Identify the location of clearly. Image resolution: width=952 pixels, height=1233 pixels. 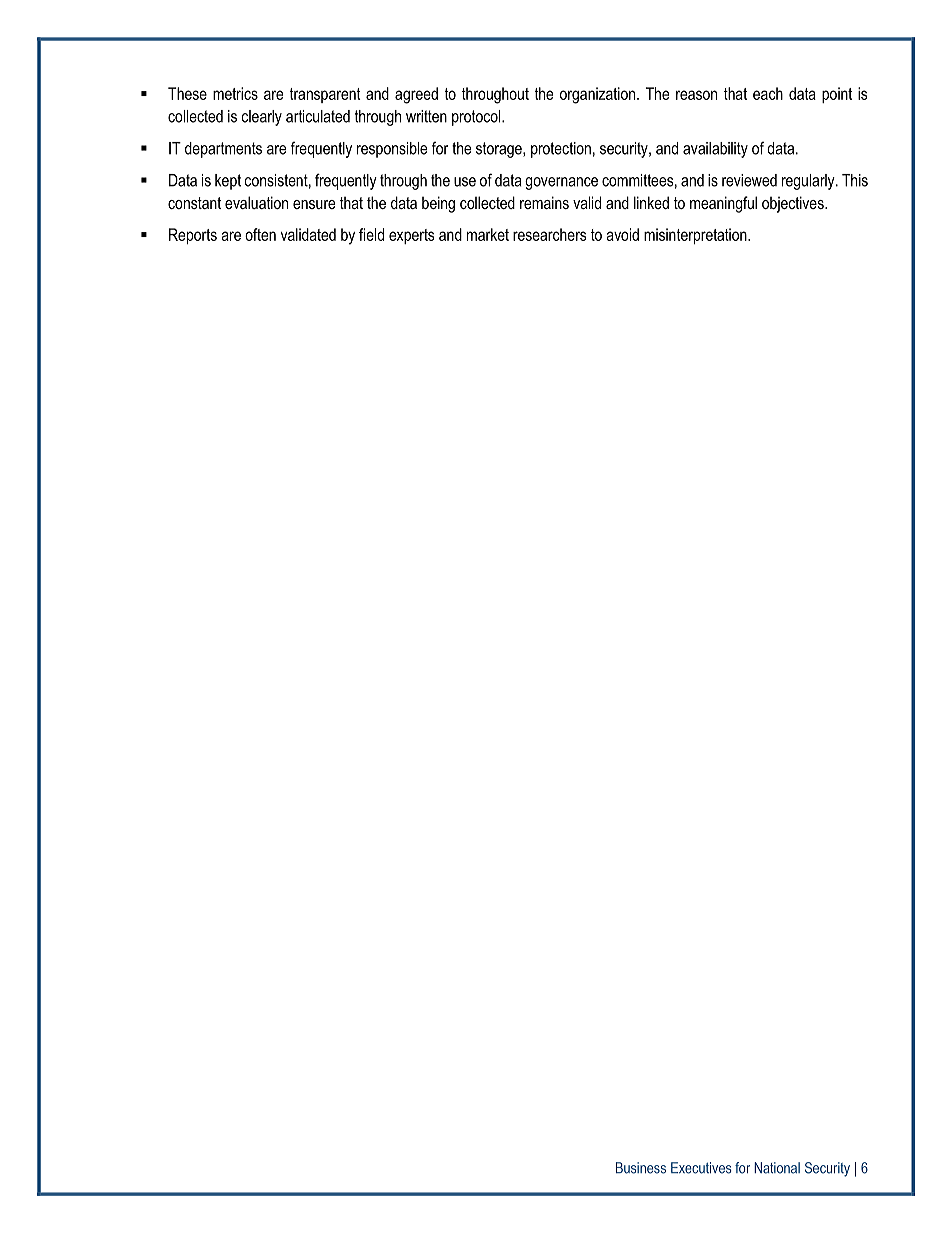
(262, 118).
